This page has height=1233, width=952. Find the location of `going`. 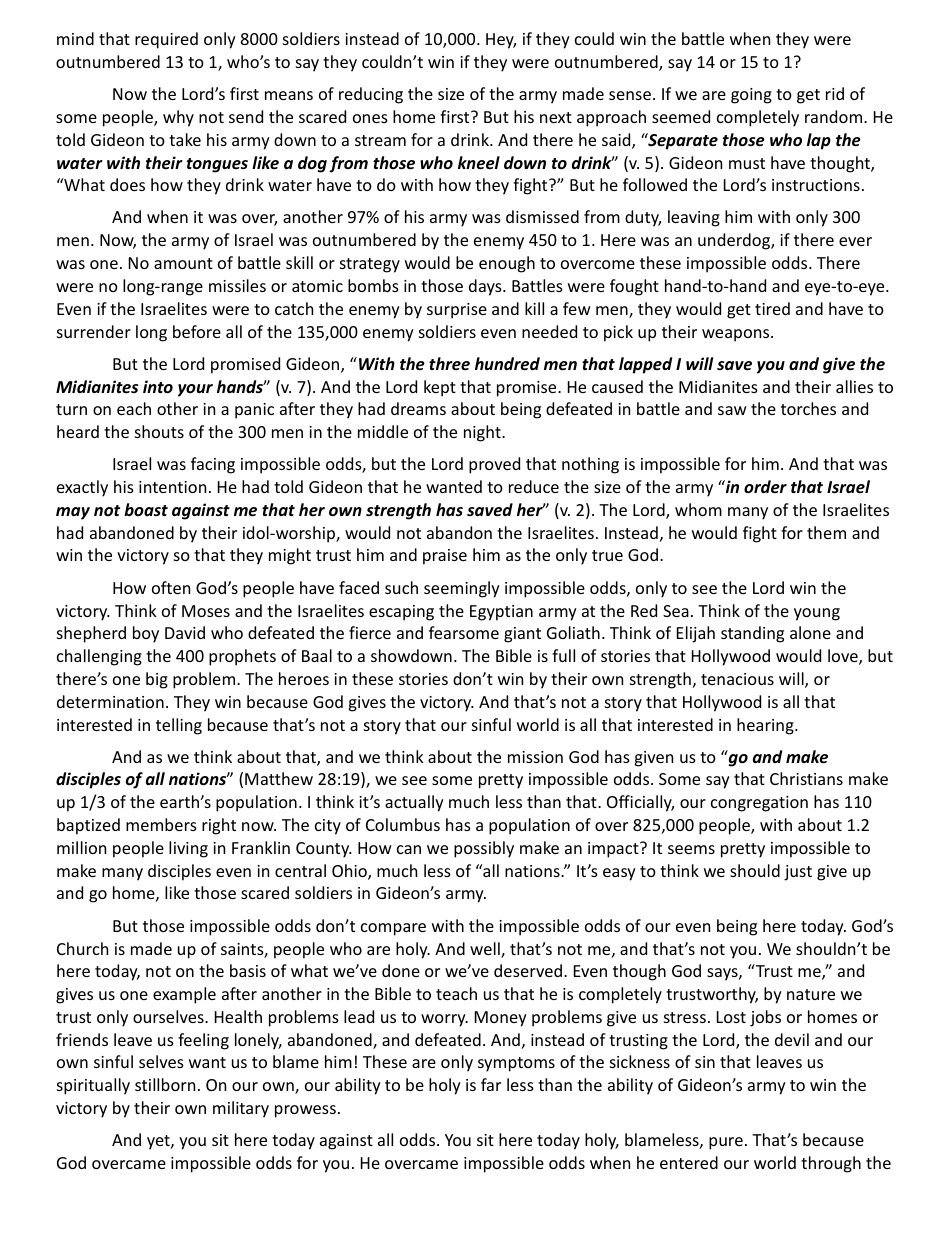

going is located at coordinates (751, 96).
